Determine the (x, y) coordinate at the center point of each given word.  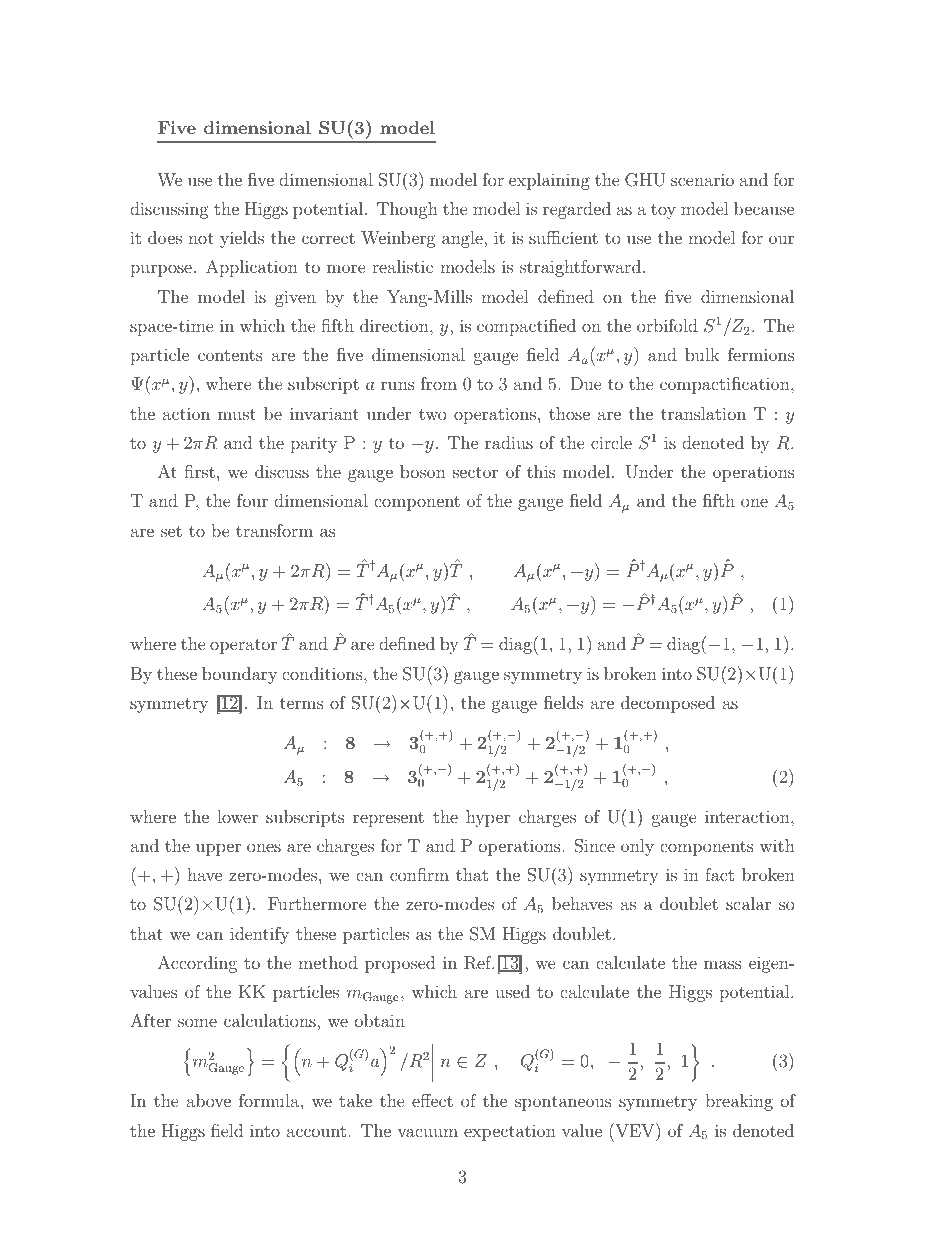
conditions (323, 673)
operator (243, 646)
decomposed (668, 704)
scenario (702, 179)
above (209, 1100)
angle (463, 239)
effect (432, 1100)
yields (242, 239)
